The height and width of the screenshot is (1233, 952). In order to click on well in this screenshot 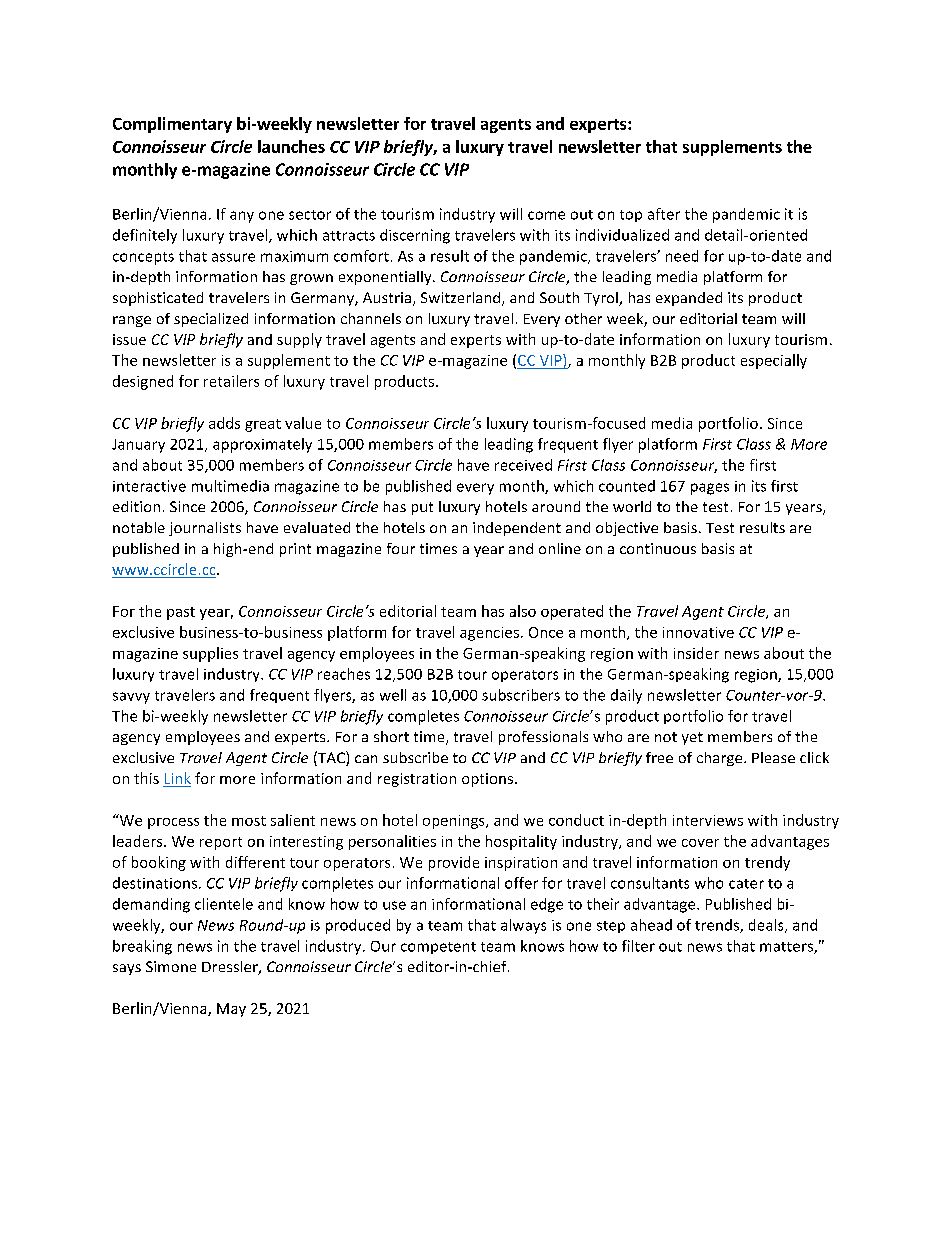, I will do `click(393, 695)`.
